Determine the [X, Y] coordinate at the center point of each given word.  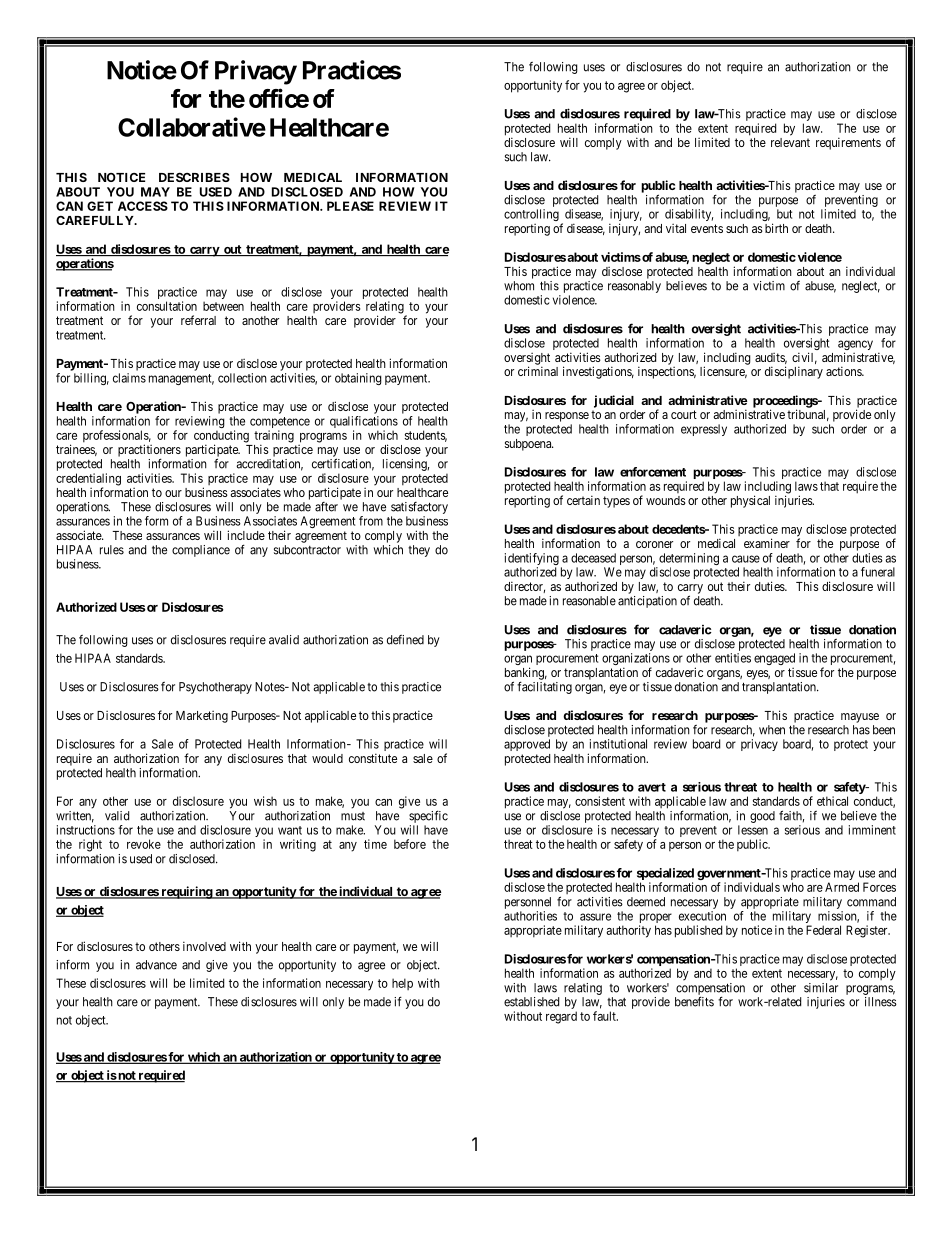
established [531, 1002]
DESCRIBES [194, 177]
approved [527, 745]
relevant [790, 142]
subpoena [529, 445]
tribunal [808, 415]
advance [156, 965]
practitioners [149, 451]
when [772, 730]
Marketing [202, 717]
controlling [531, 215]
